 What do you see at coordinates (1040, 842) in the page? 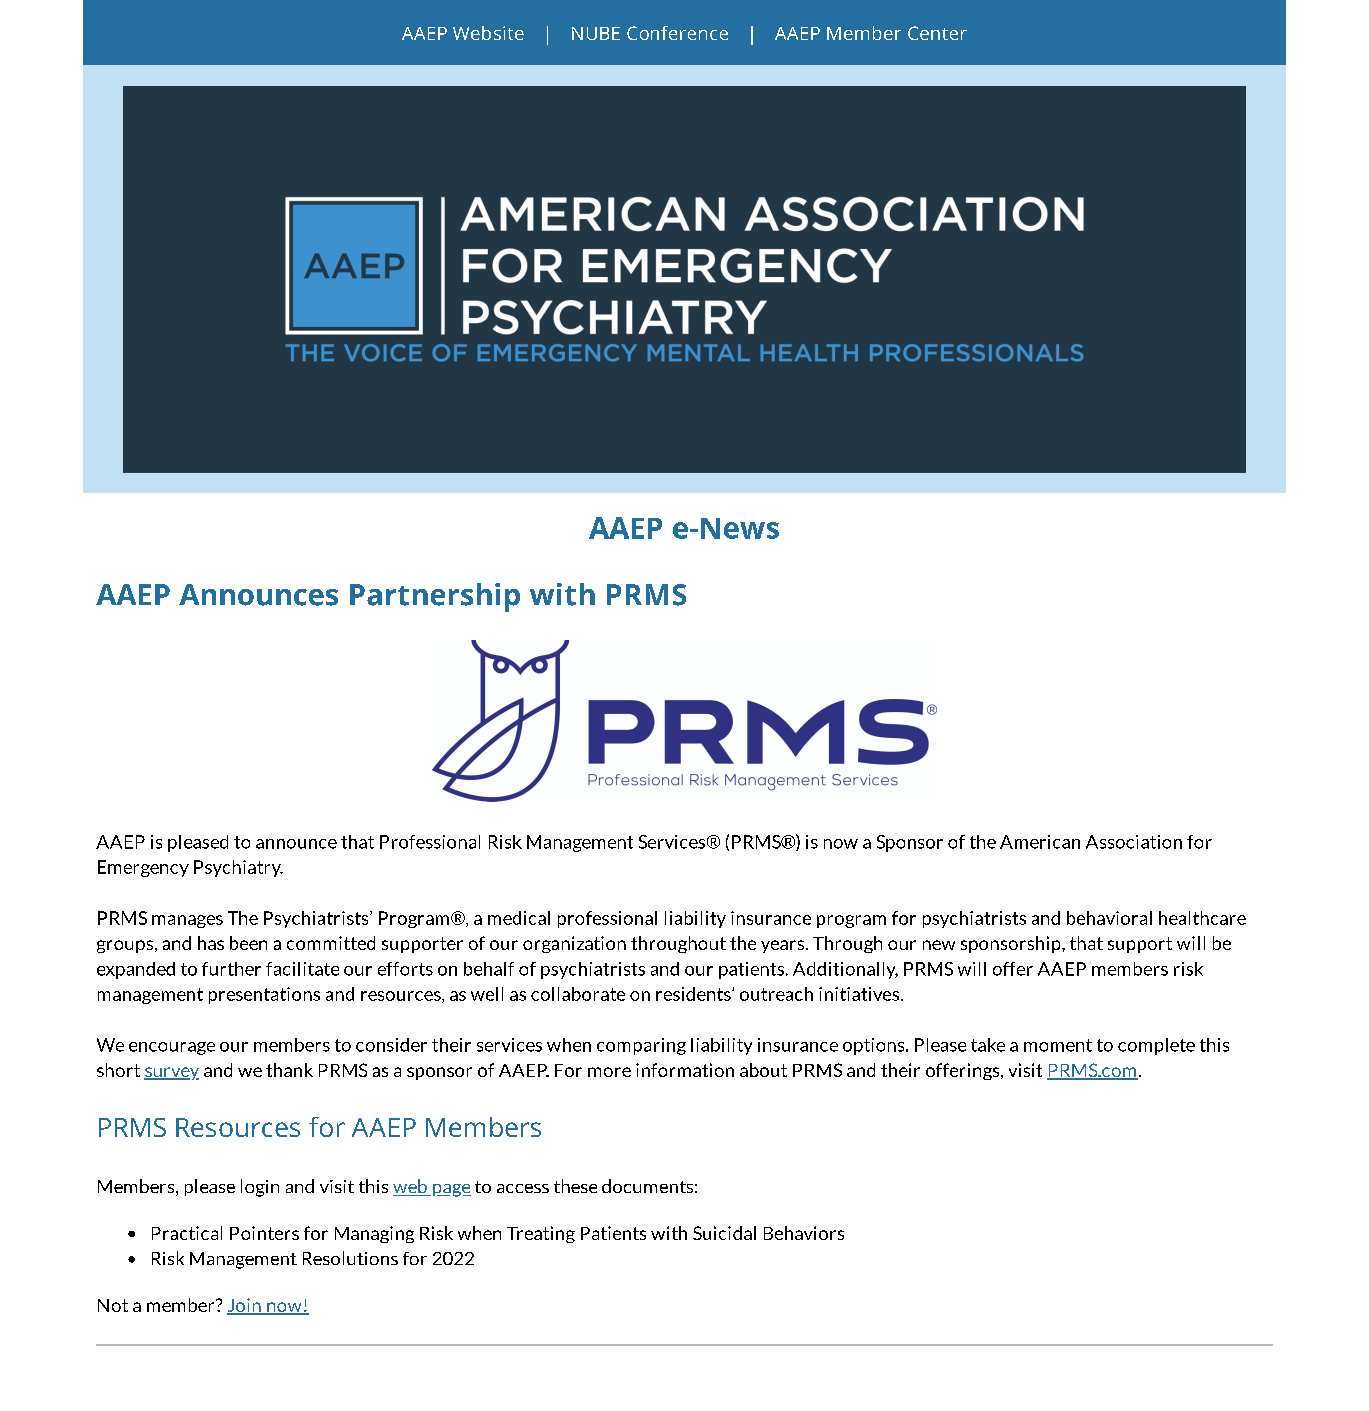
I see `American` at bounding box center [1040, 842].
